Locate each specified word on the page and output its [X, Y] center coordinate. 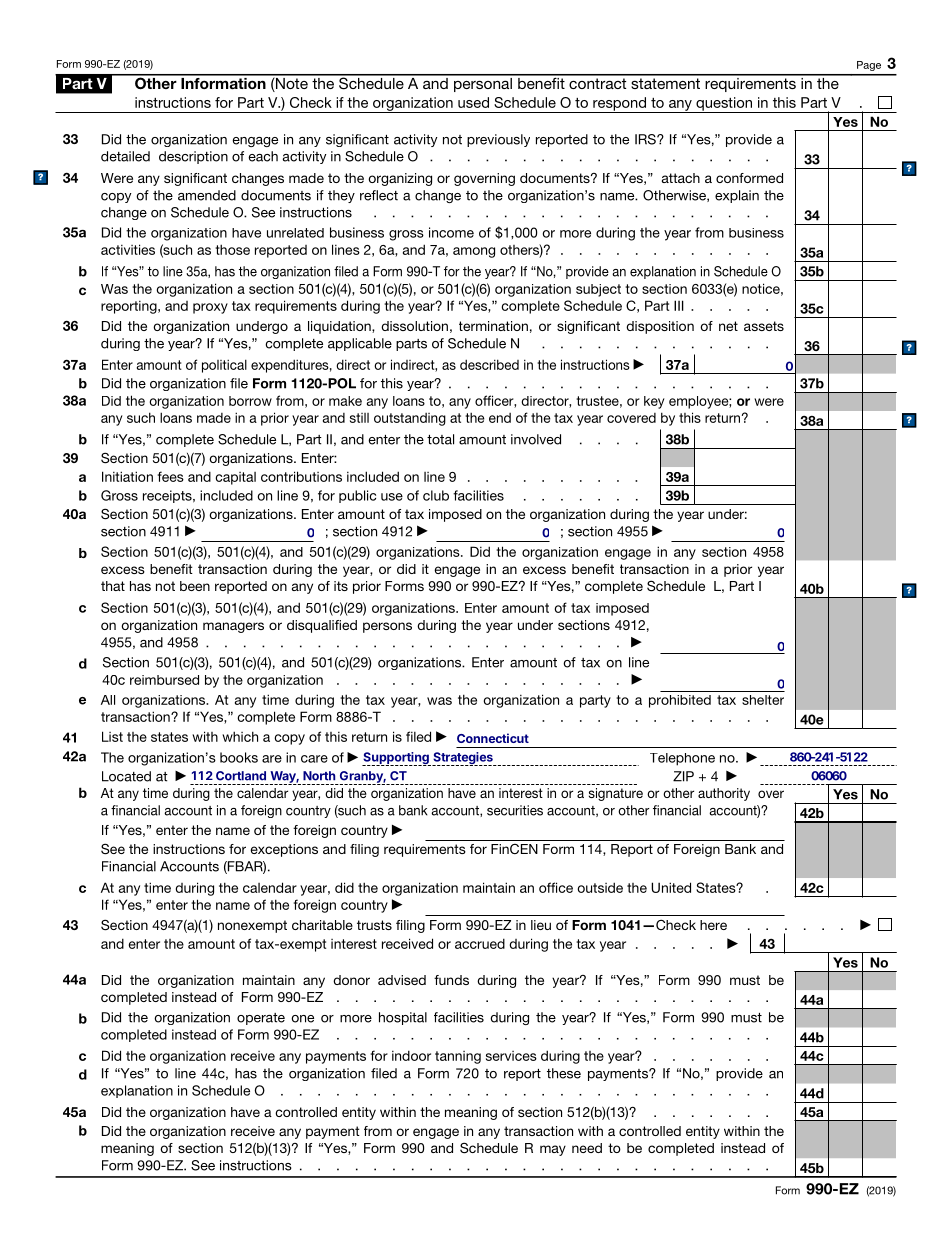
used [473, 102]
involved [536, 439]
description [193, 157]
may [553, 1150]
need [587, 1148]
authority [724, 794]
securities [515, 810]
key [654, 402]
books [239, 757]
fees [171, 476]
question [724, 105]
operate [261, 1019]
